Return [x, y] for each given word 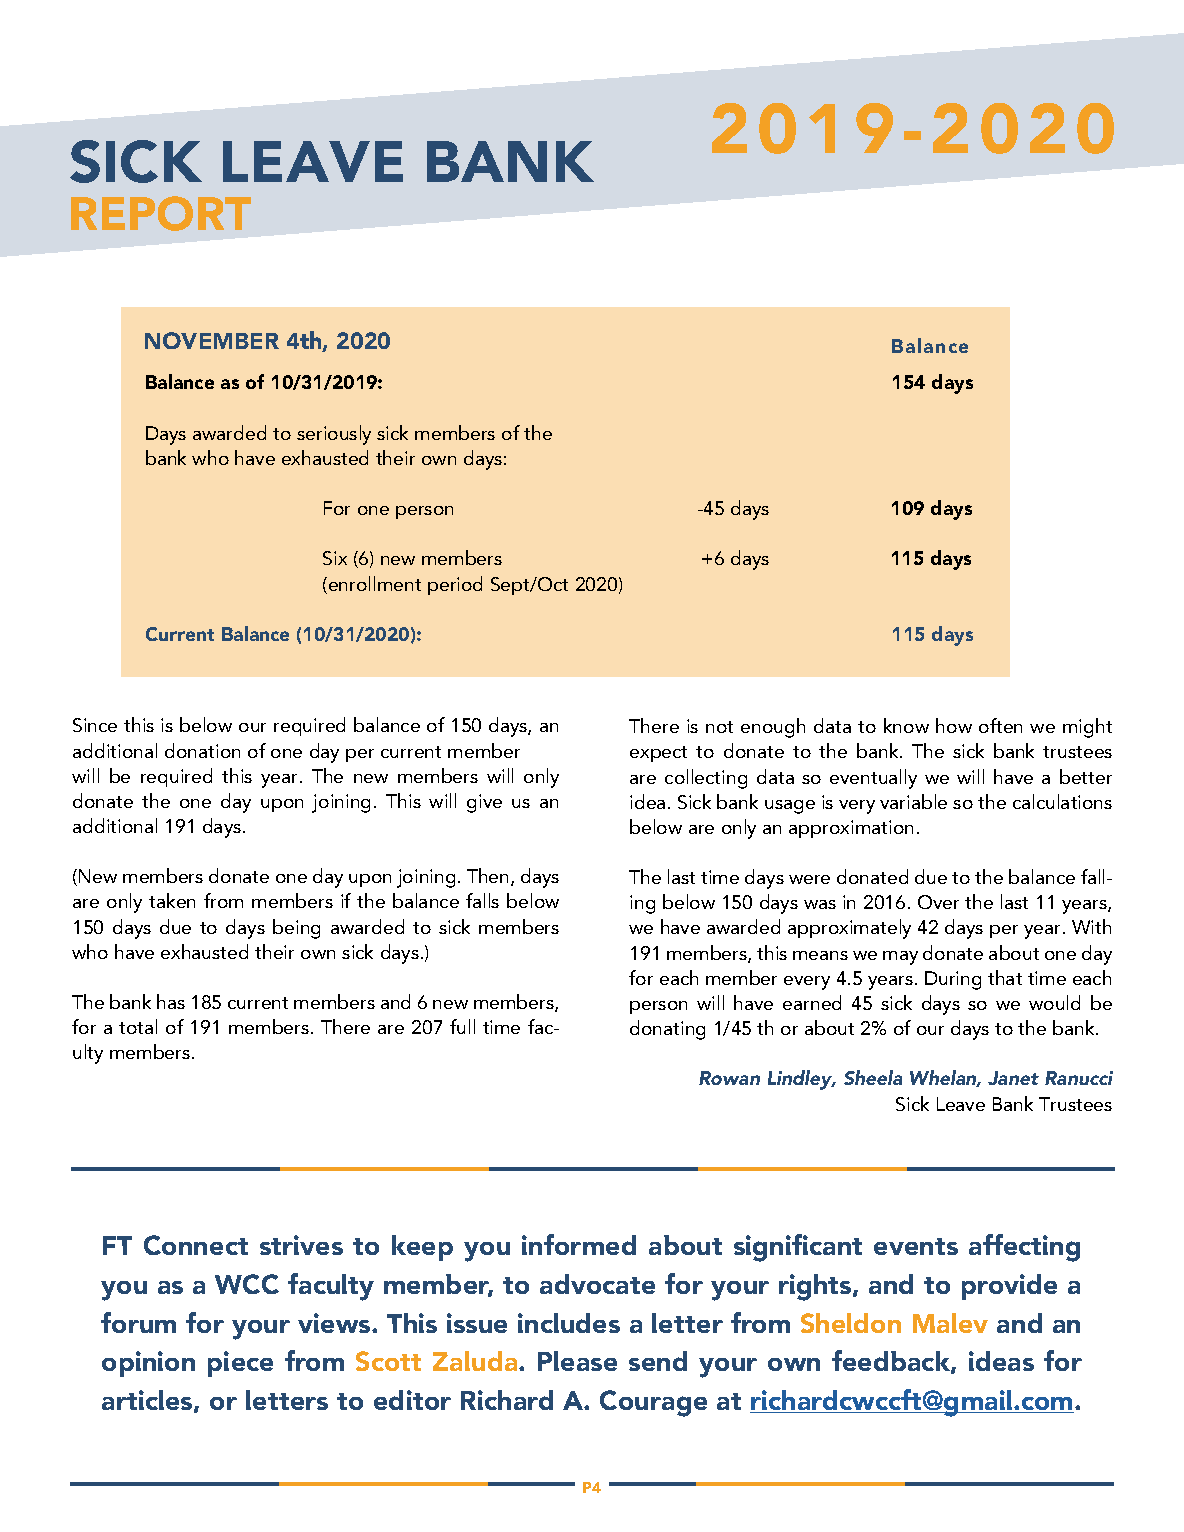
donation [202, 750]
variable [913, 801]
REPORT [161, 213]
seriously [334, 435]
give [484, 803]
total [138, 1026]
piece [240, 1364]
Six [335, 558]
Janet [1013, 1078]
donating [667, 1030]
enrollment [375, 583]
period [455, 585]
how [954, 725]
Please [577, 1361]
